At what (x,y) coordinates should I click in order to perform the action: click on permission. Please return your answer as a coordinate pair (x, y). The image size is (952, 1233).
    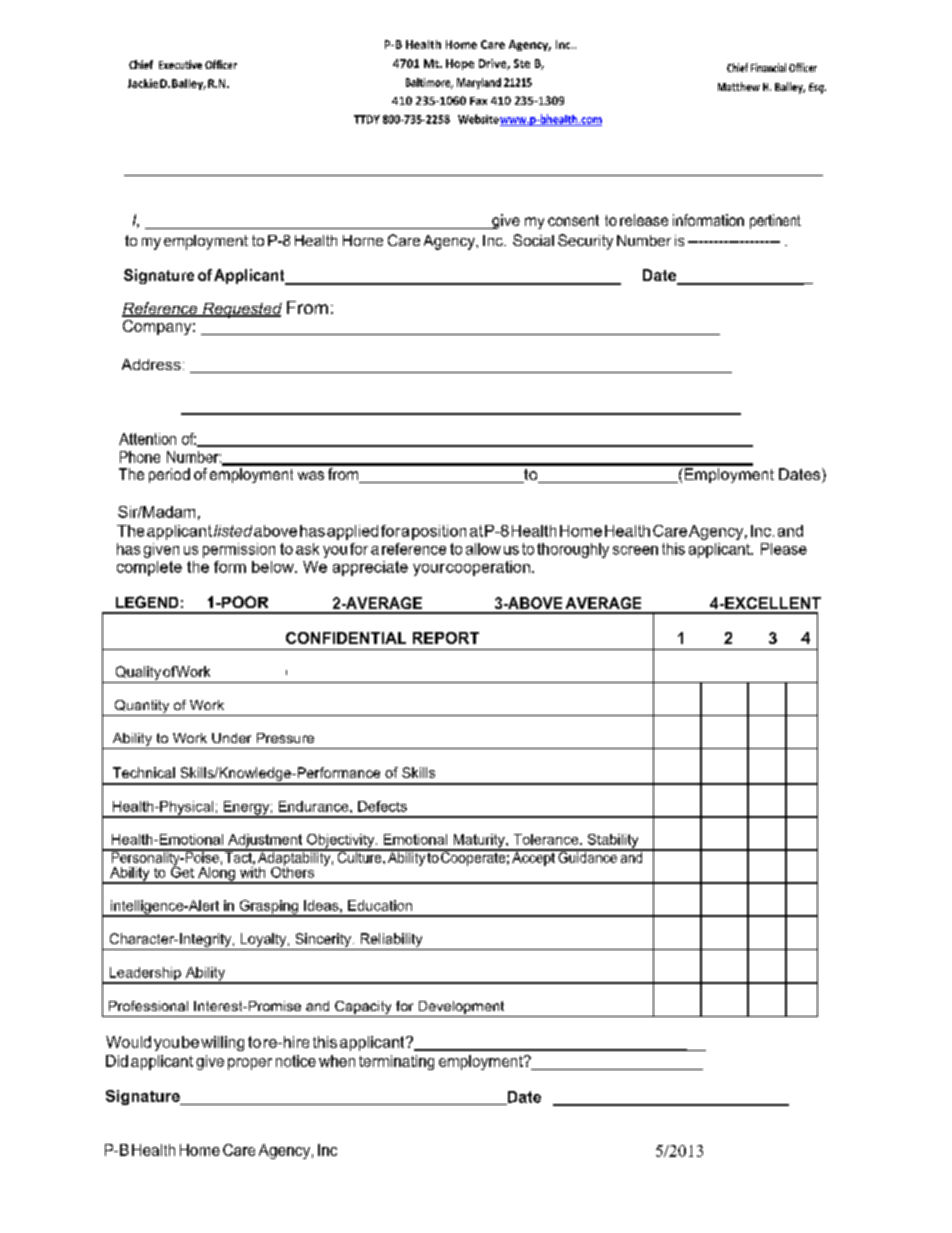
    Looking at the image, I should click on (239, 550).
